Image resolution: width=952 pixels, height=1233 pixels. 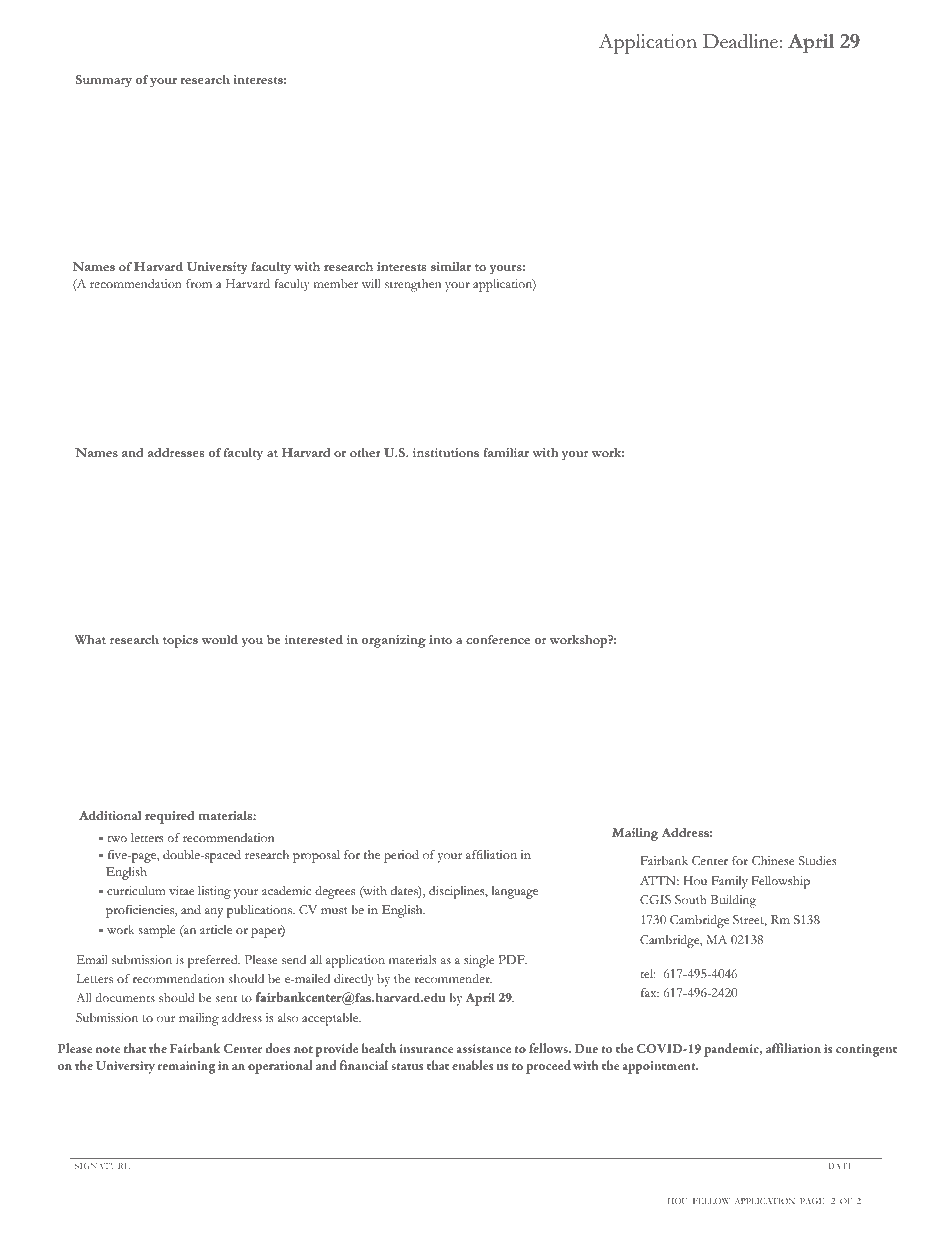 I want to click on Summary, so click(x=104, y=81).
